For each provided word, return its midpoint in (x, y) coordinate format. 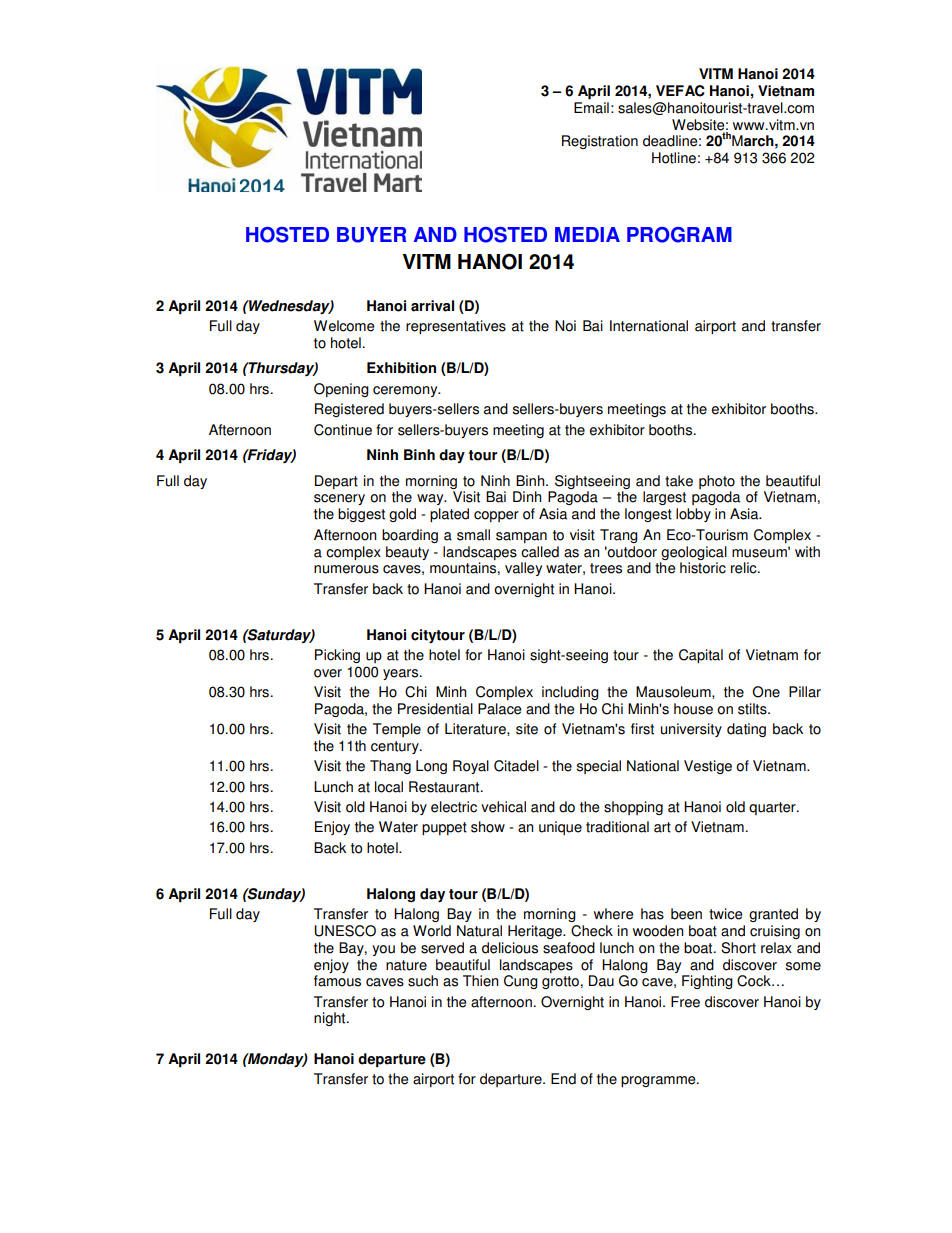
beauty (407, 553)
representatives (456, 327)
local (389, 787)
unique (560, 828)
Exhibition (401, 368)
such (423, 981)
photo (717, 482)
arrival (432, 306)
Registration (600, 142)
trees (606, 568)
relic (745, 568)
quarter (773, 808)
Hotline (674, 158)
